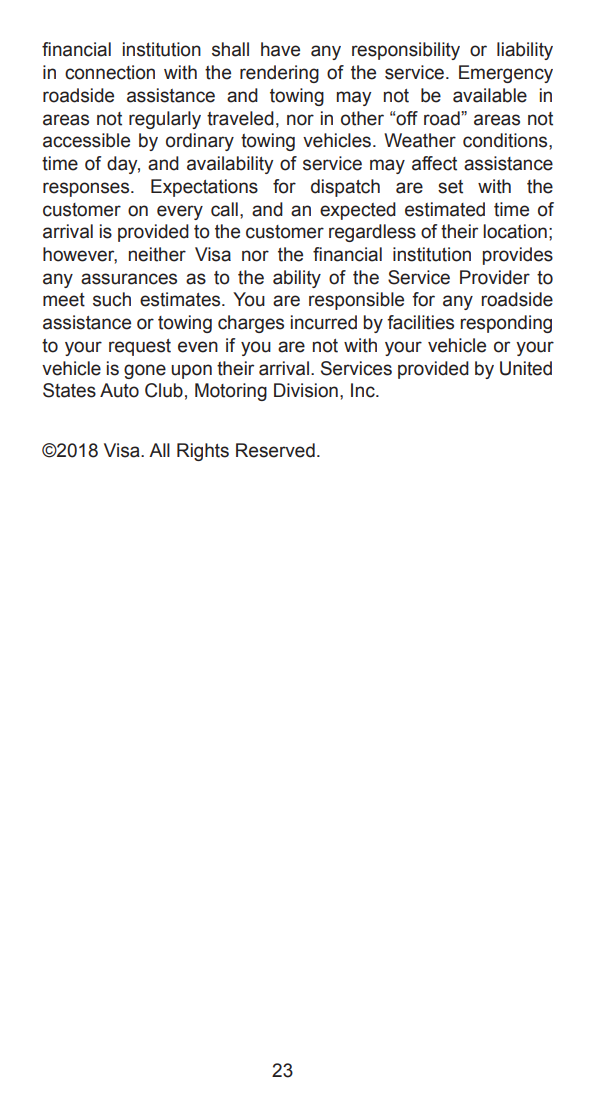 The image size is (596, 1108). Describe the element at coordinates (280, 49) in the page. I see `have` at that location.
